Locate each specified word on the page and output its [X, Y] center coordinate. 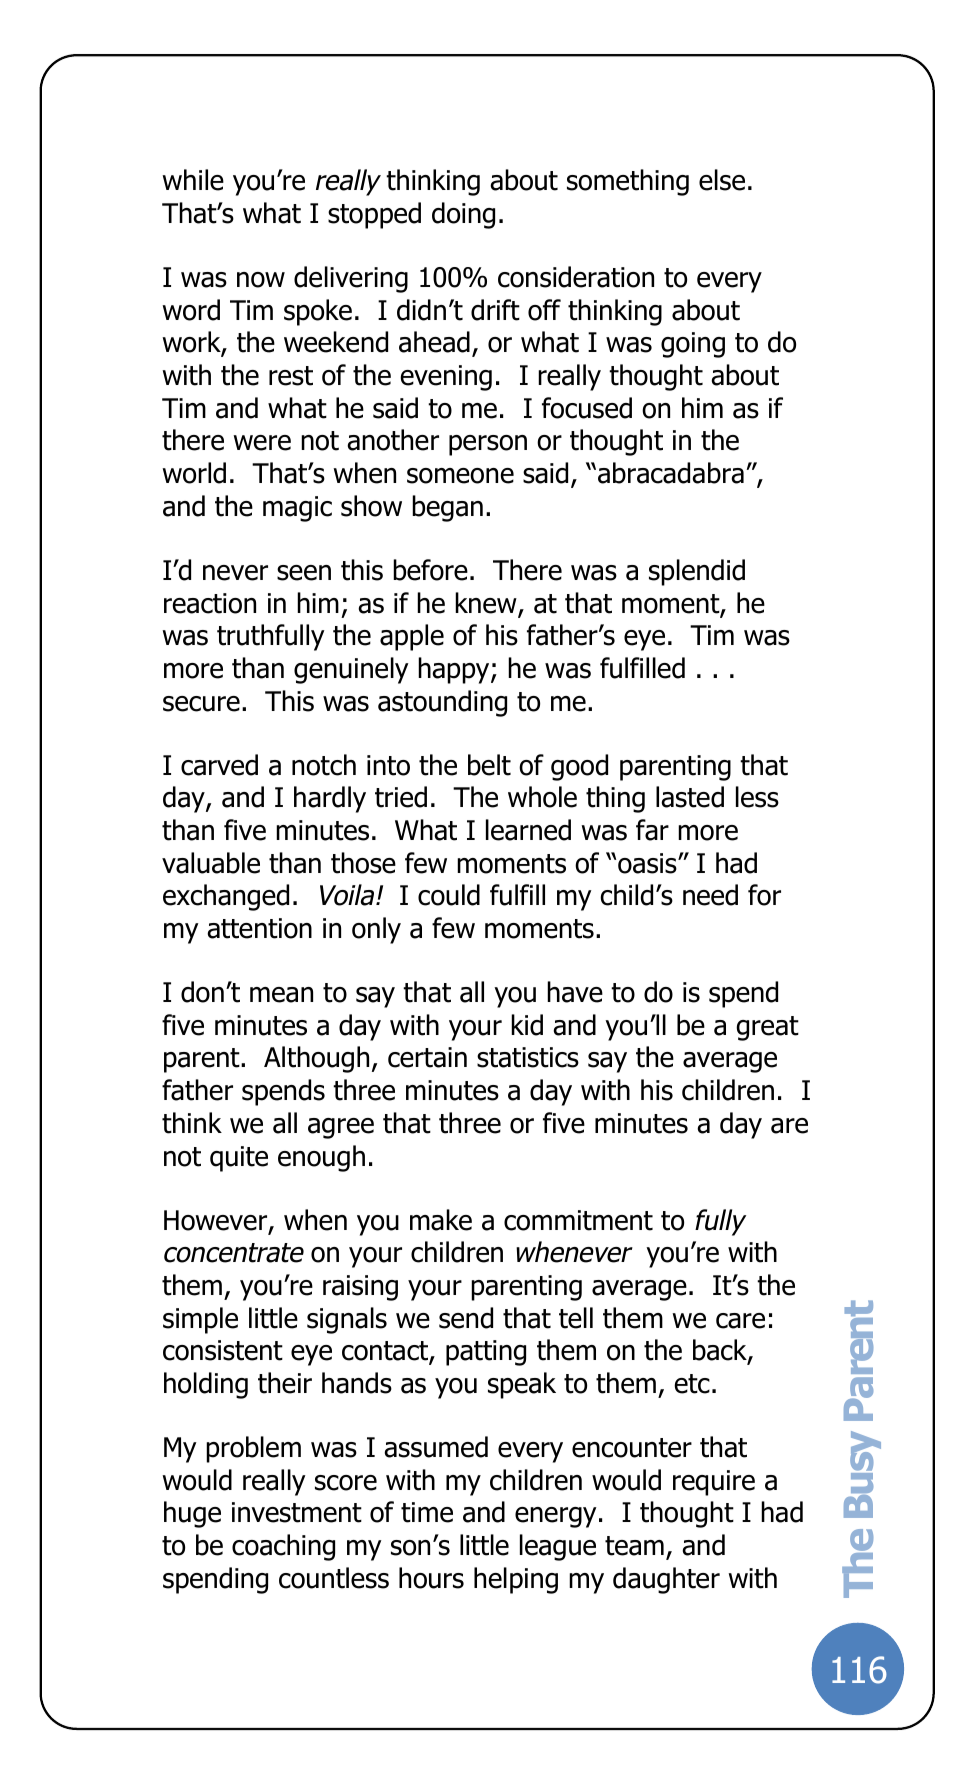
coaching [283, 1547]
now [261, 280]
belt [489, 765]
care [740, 1321]
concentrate [234, 1253]
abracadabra [671, 473]
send [466, 1318]
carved [219, 765]
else [722, 180]
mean [281, 995]
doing [463, 215]
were [262, 443]
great [767, 1028]
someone [460, 476]
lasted [690, 797]
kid [527, 1025]
